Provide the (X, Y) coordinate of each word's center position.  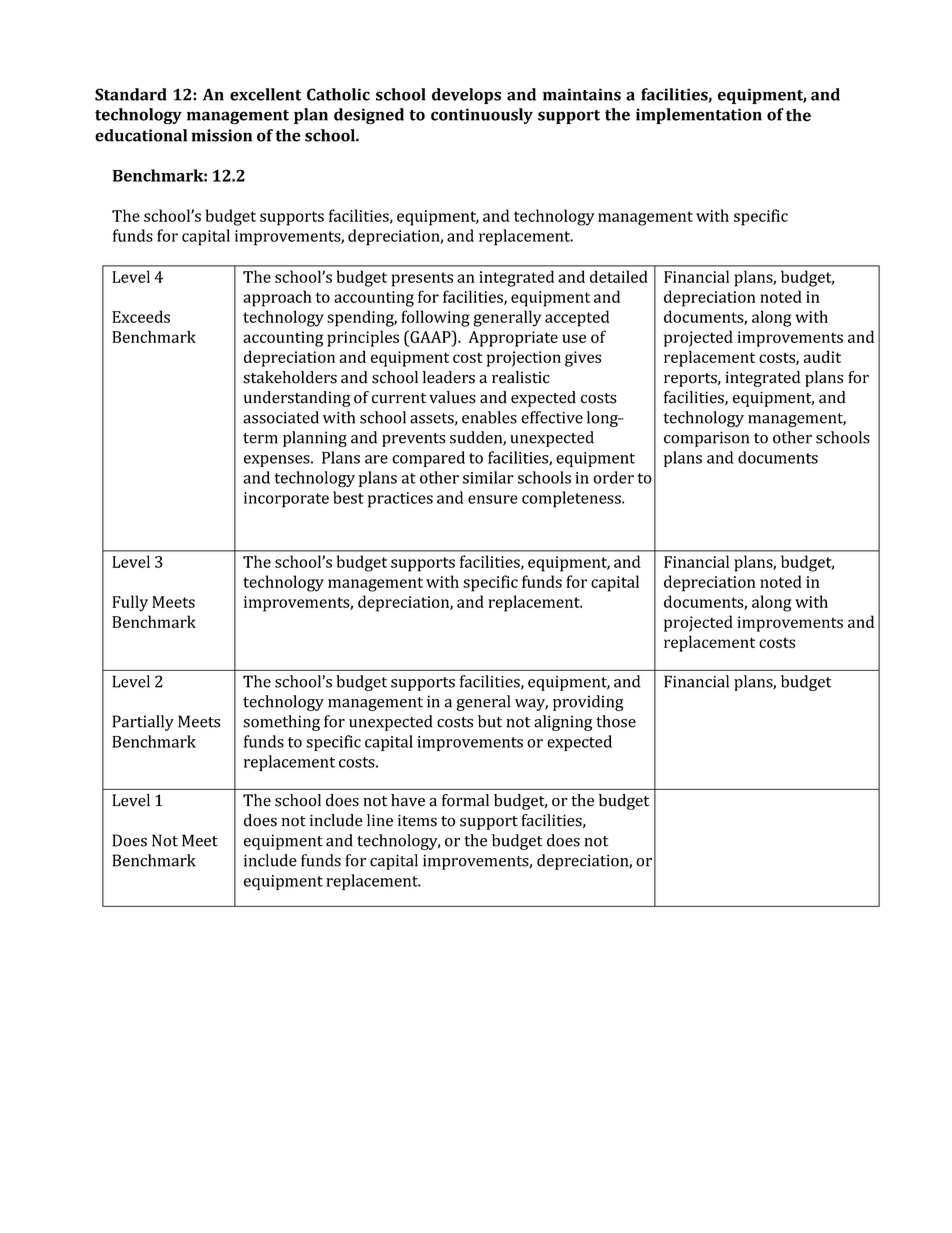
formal (465, 800)
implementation (699, 116)
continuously (482, 116)
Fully (130, 603)
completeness (572, 499)
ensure (493, 499)
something (281, 723)
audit (822, 356)
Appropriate (513, 339)
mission (221, 135)
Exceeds (141, 316)
